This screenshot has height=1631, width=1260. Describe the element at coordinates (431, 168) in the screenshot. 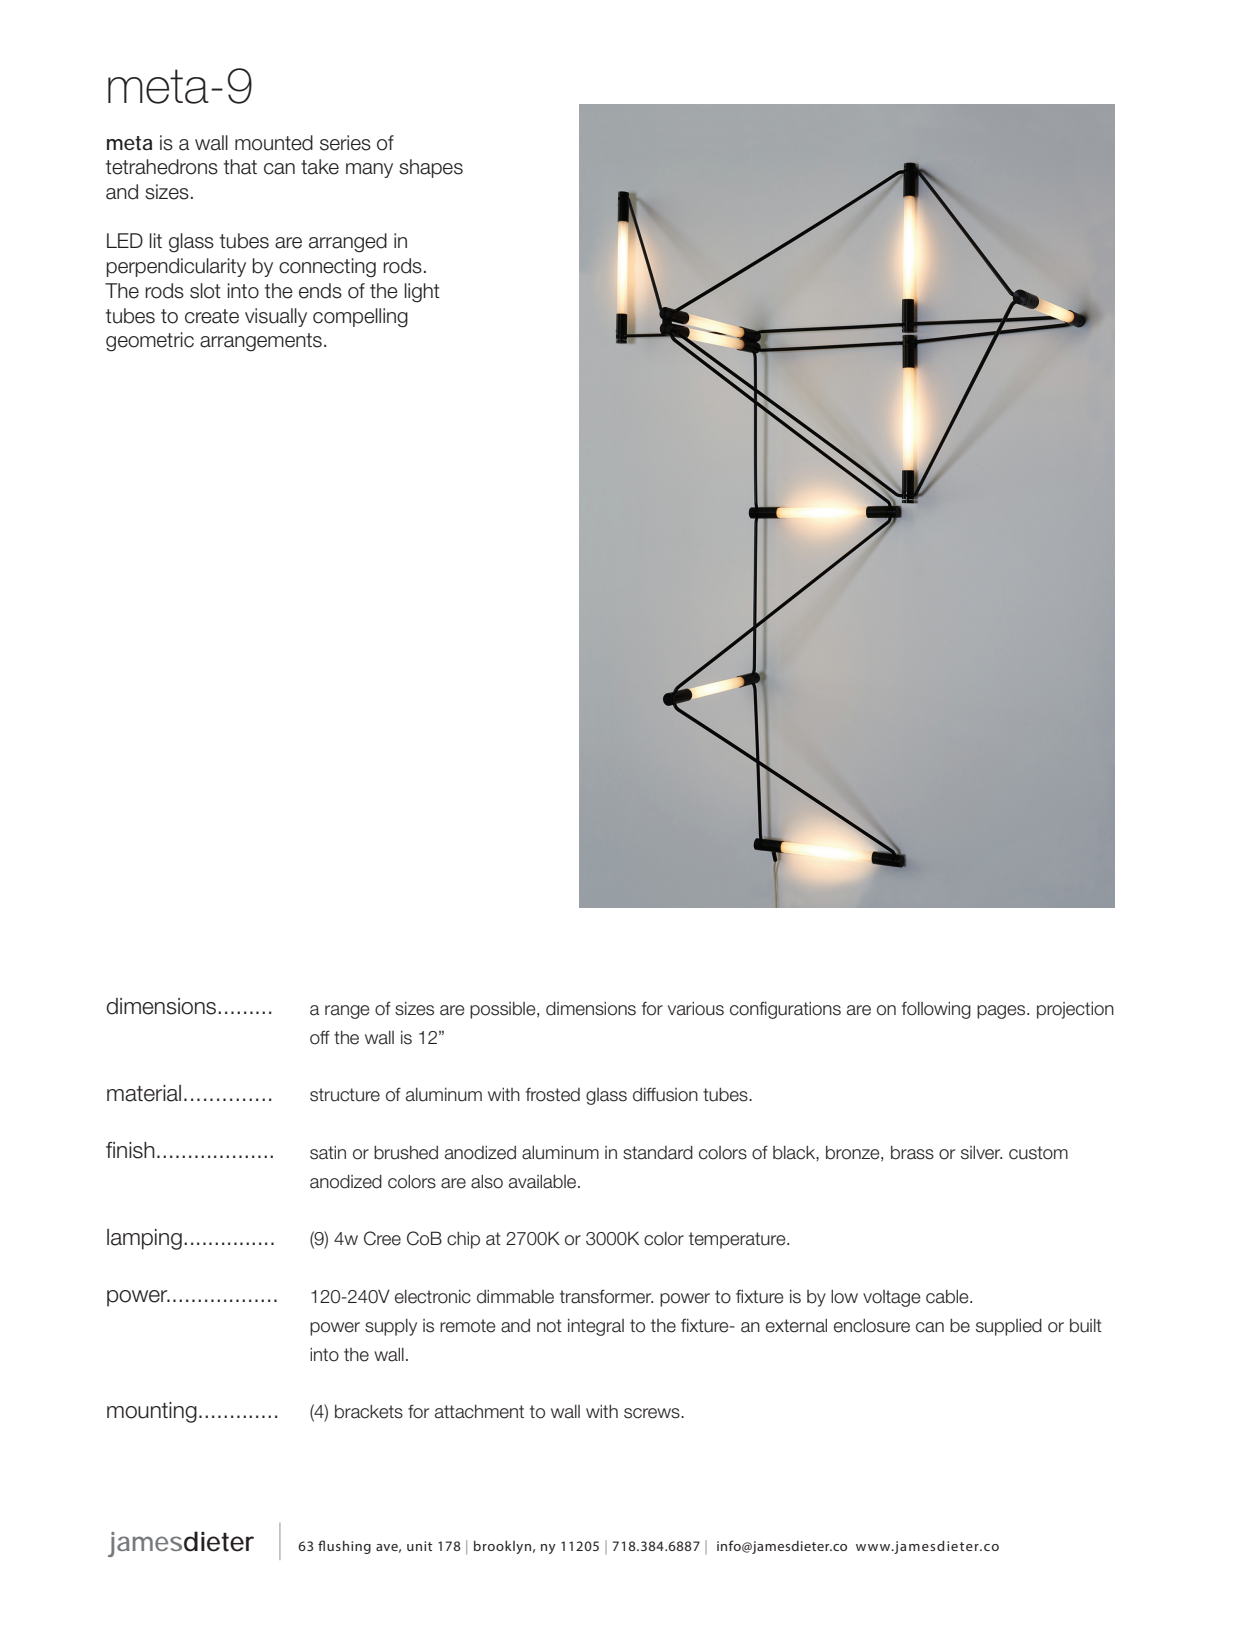

I see `shapes` at that location.
